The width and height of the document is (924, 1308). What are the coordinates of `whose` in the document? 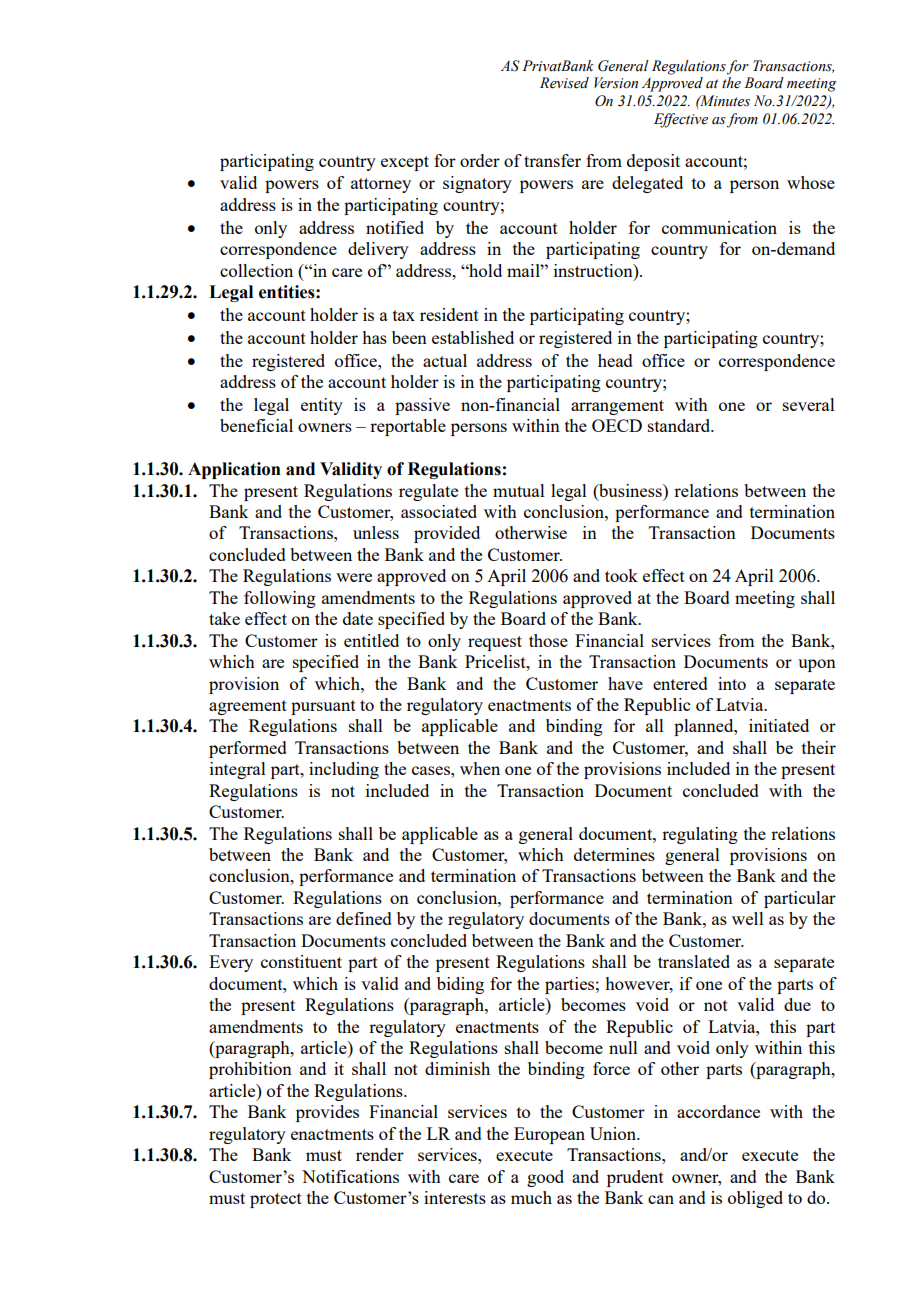 It's located at (811, 182).
